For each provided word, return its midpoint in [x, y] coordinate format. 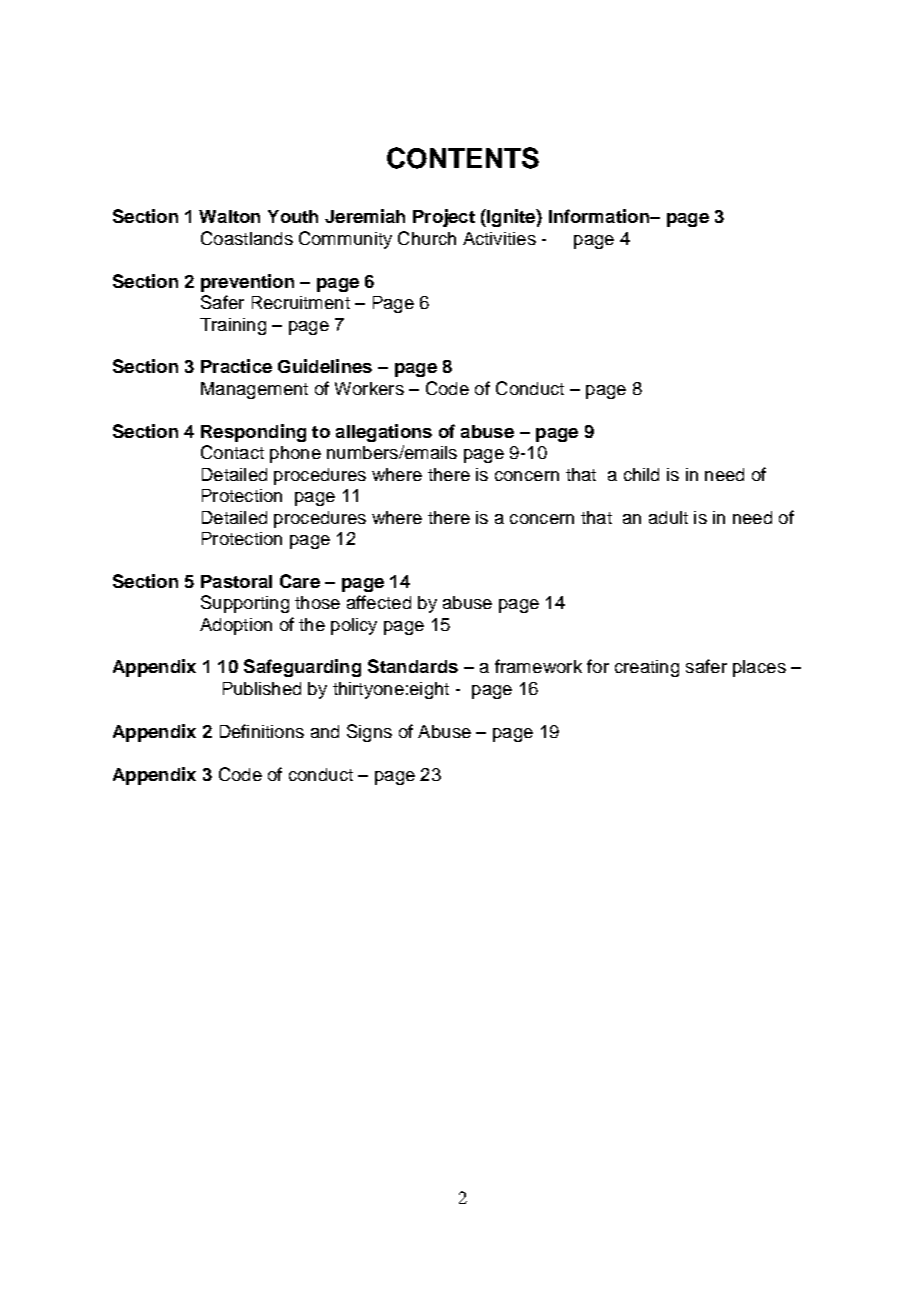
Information [600, 216]
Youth [293, 216]
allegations [384, 433]
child [641, 474]
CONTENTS [463, 158]
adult [668, 517]
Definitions [262, 731]
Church [427, 238]
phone [295, 454]
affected [379, 602]
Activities [499, 238]
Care [300, 581]
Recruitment [301, 302]
